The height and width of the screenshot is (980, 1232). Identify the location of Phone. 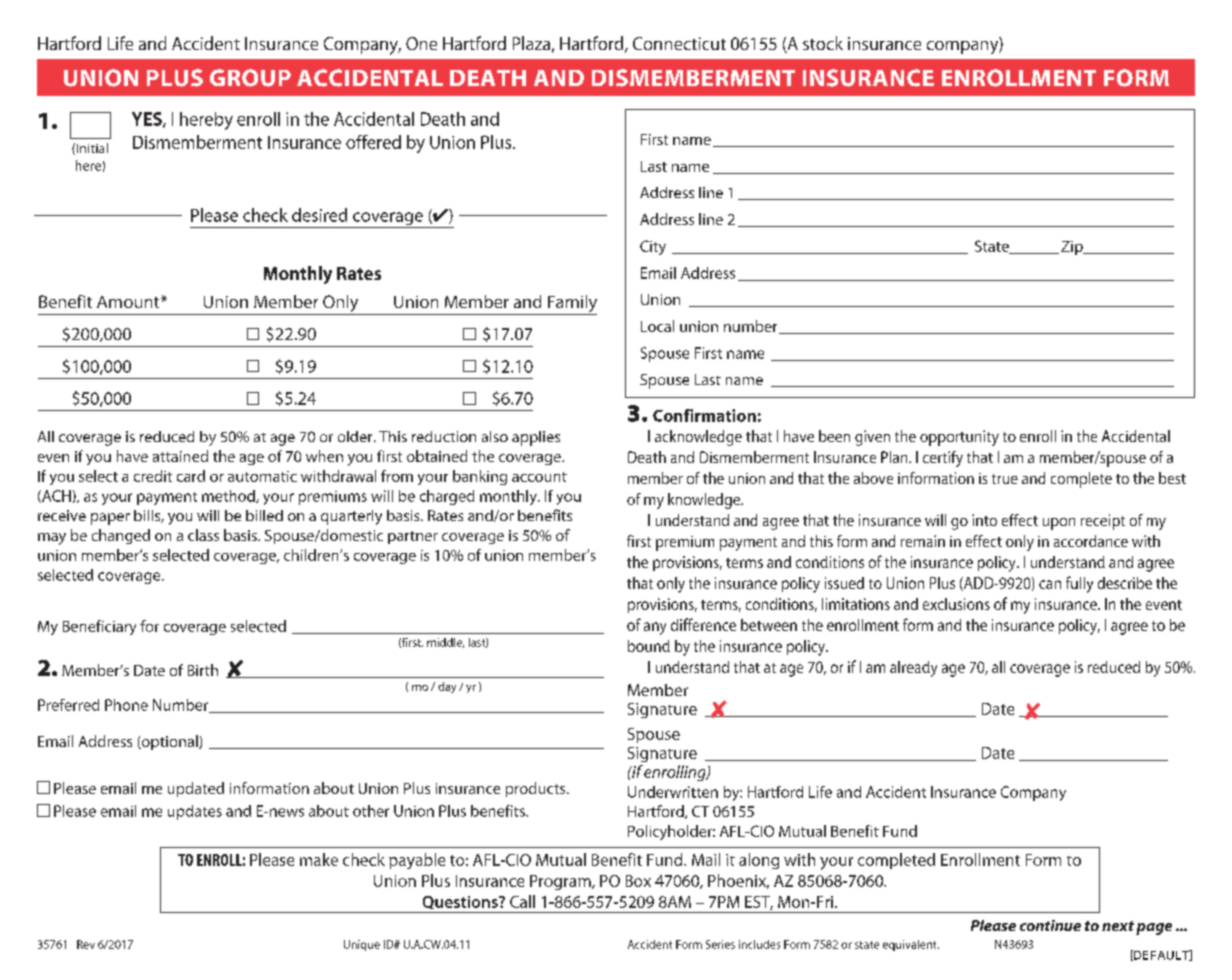
(126, 705).
